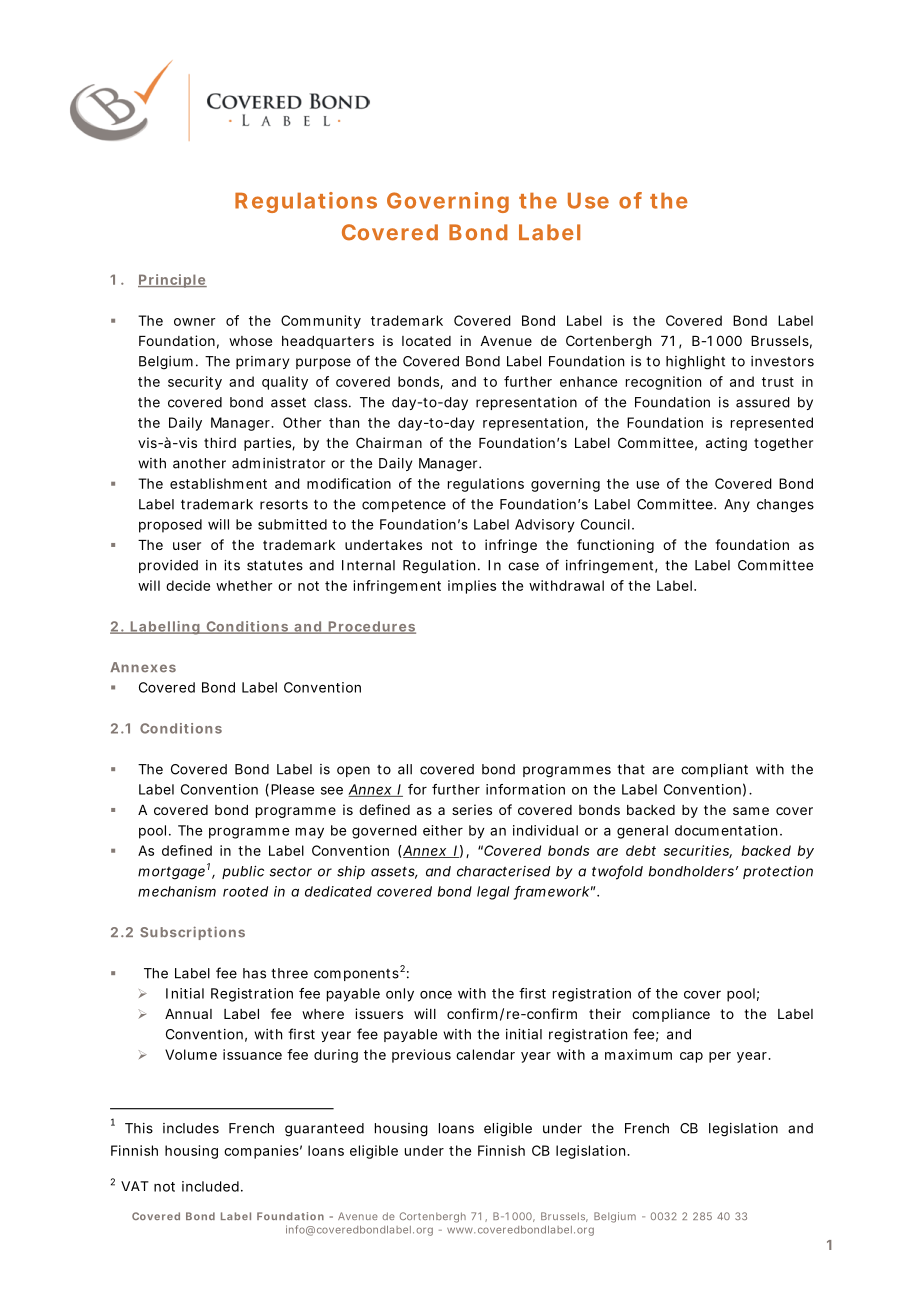 The height and width of the image is (1308, 924). I want to click on located, so click(426, 341).
